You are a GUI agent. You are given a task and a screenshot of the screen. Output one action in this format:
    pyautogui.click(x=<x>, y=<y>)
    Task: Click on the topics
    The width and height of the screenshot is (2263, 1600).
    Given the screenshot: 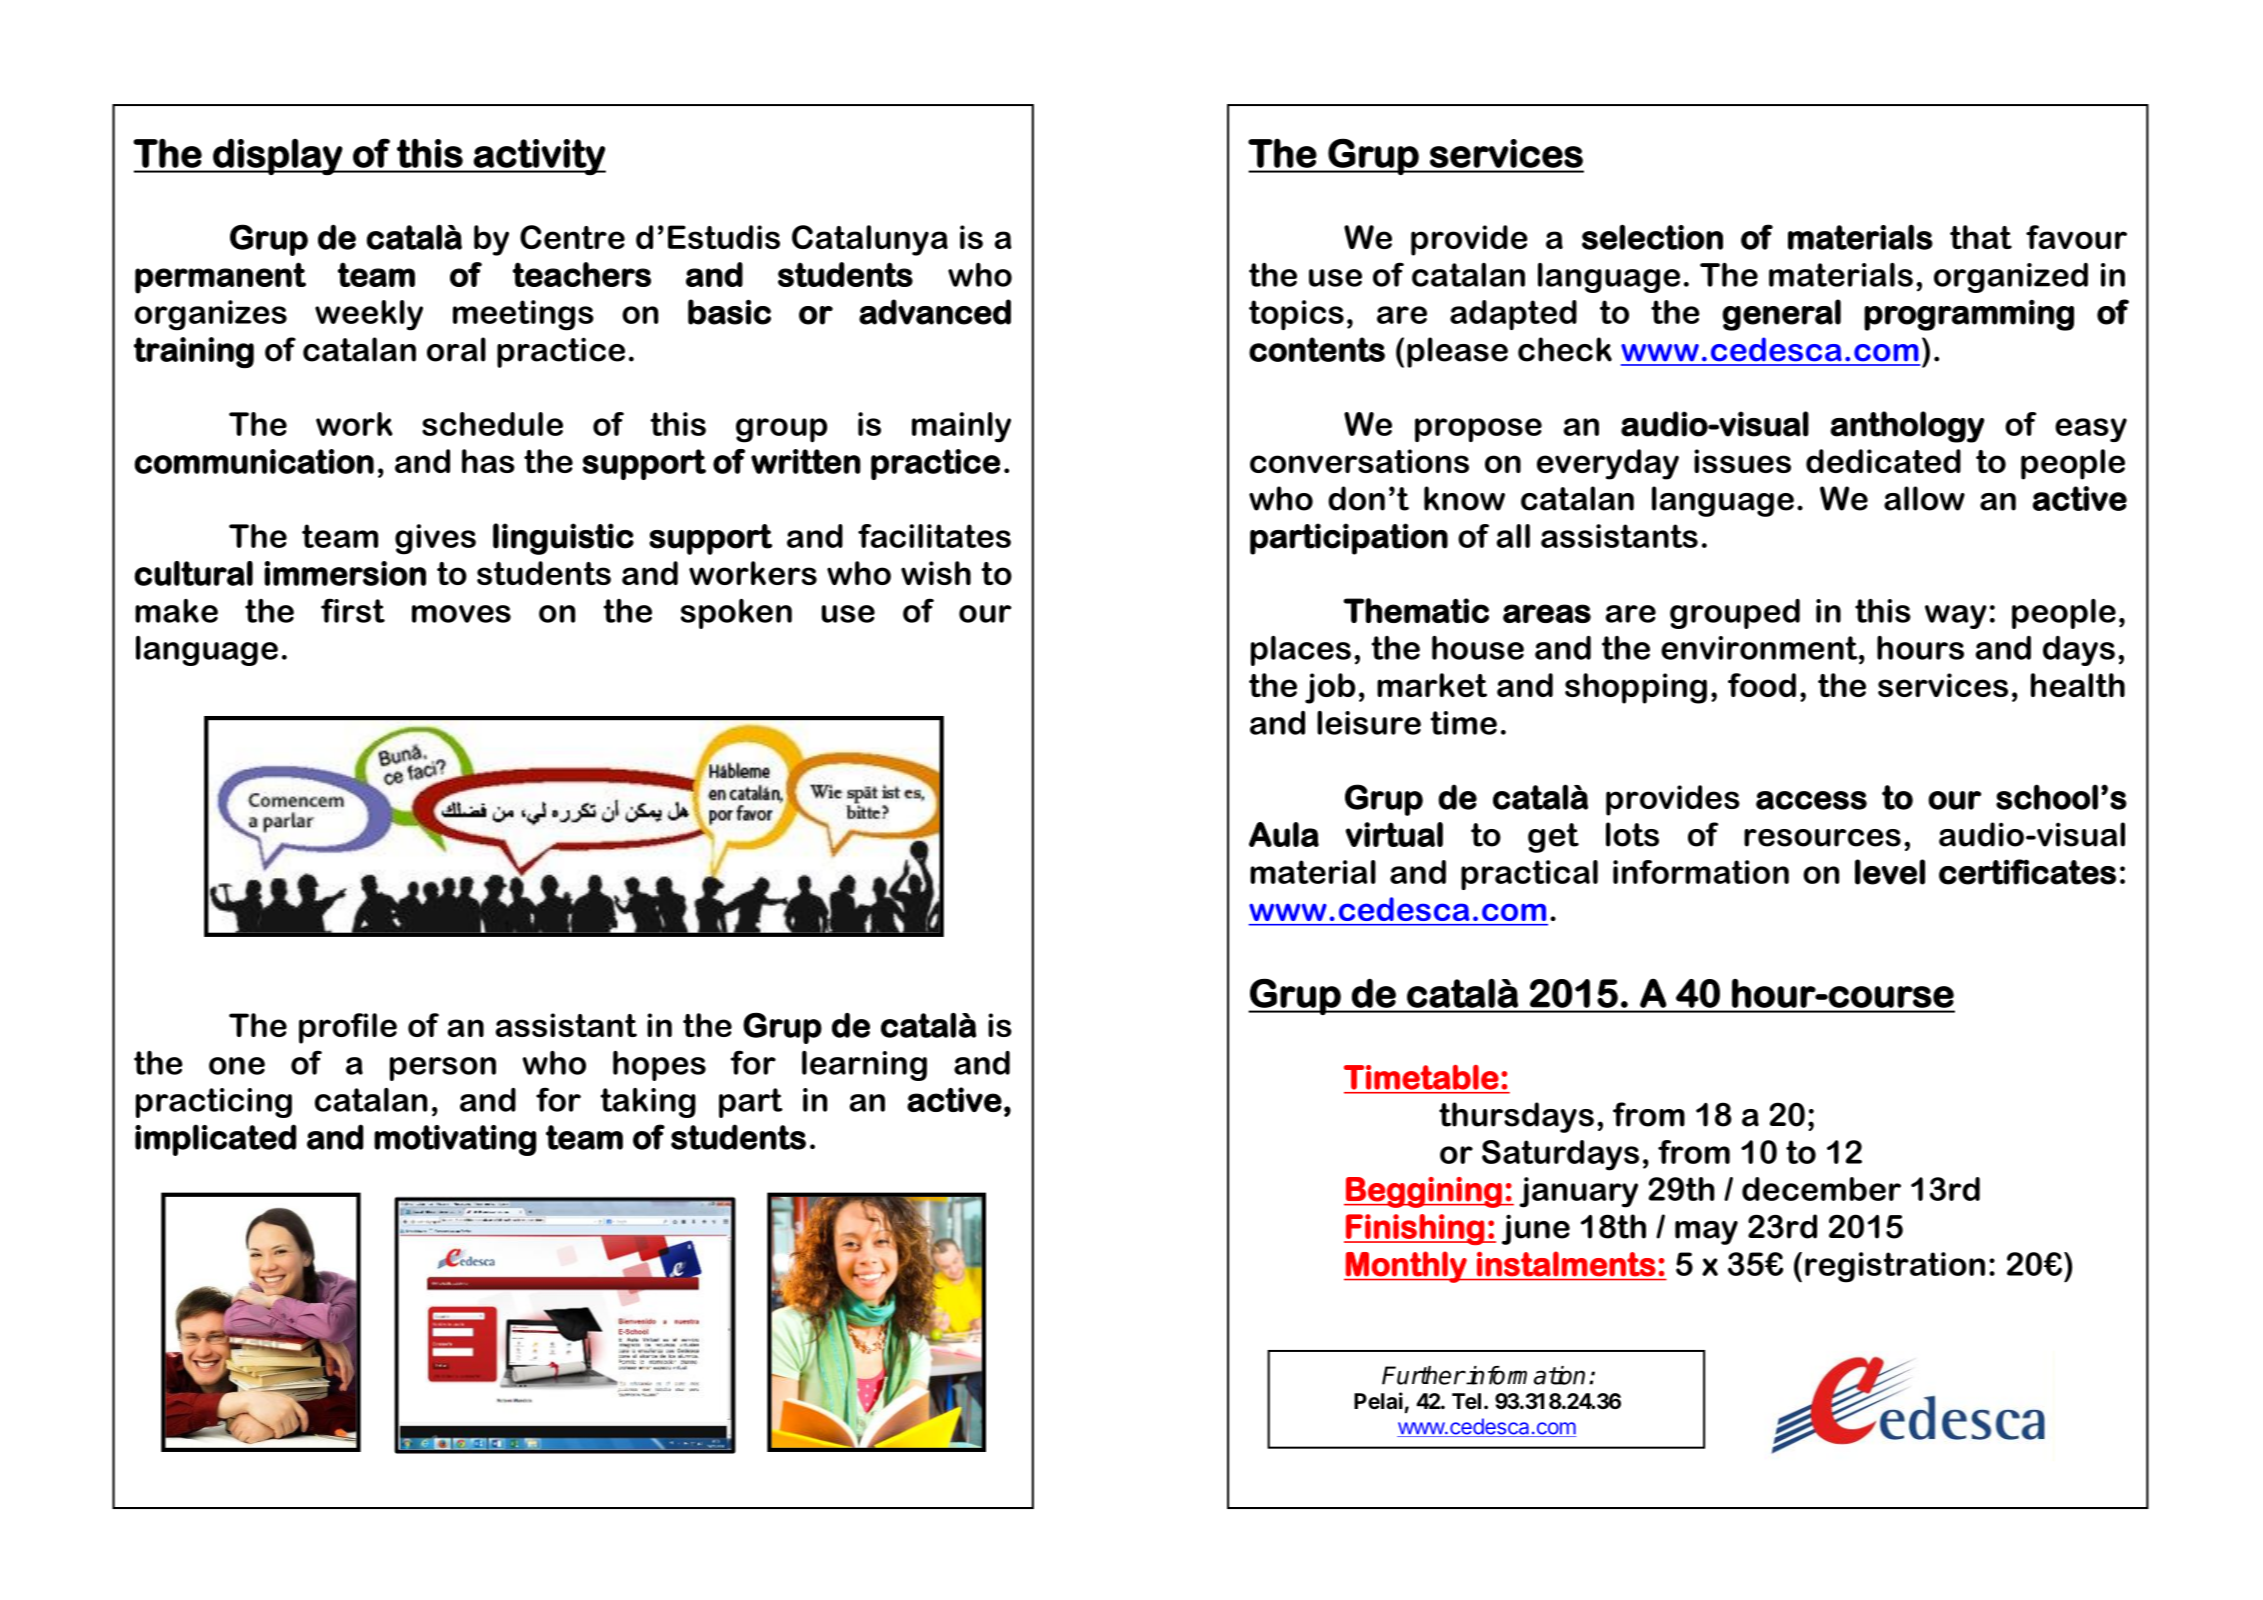 What is the action you would take?
    pyautogui.click(x=1296, y=315)
